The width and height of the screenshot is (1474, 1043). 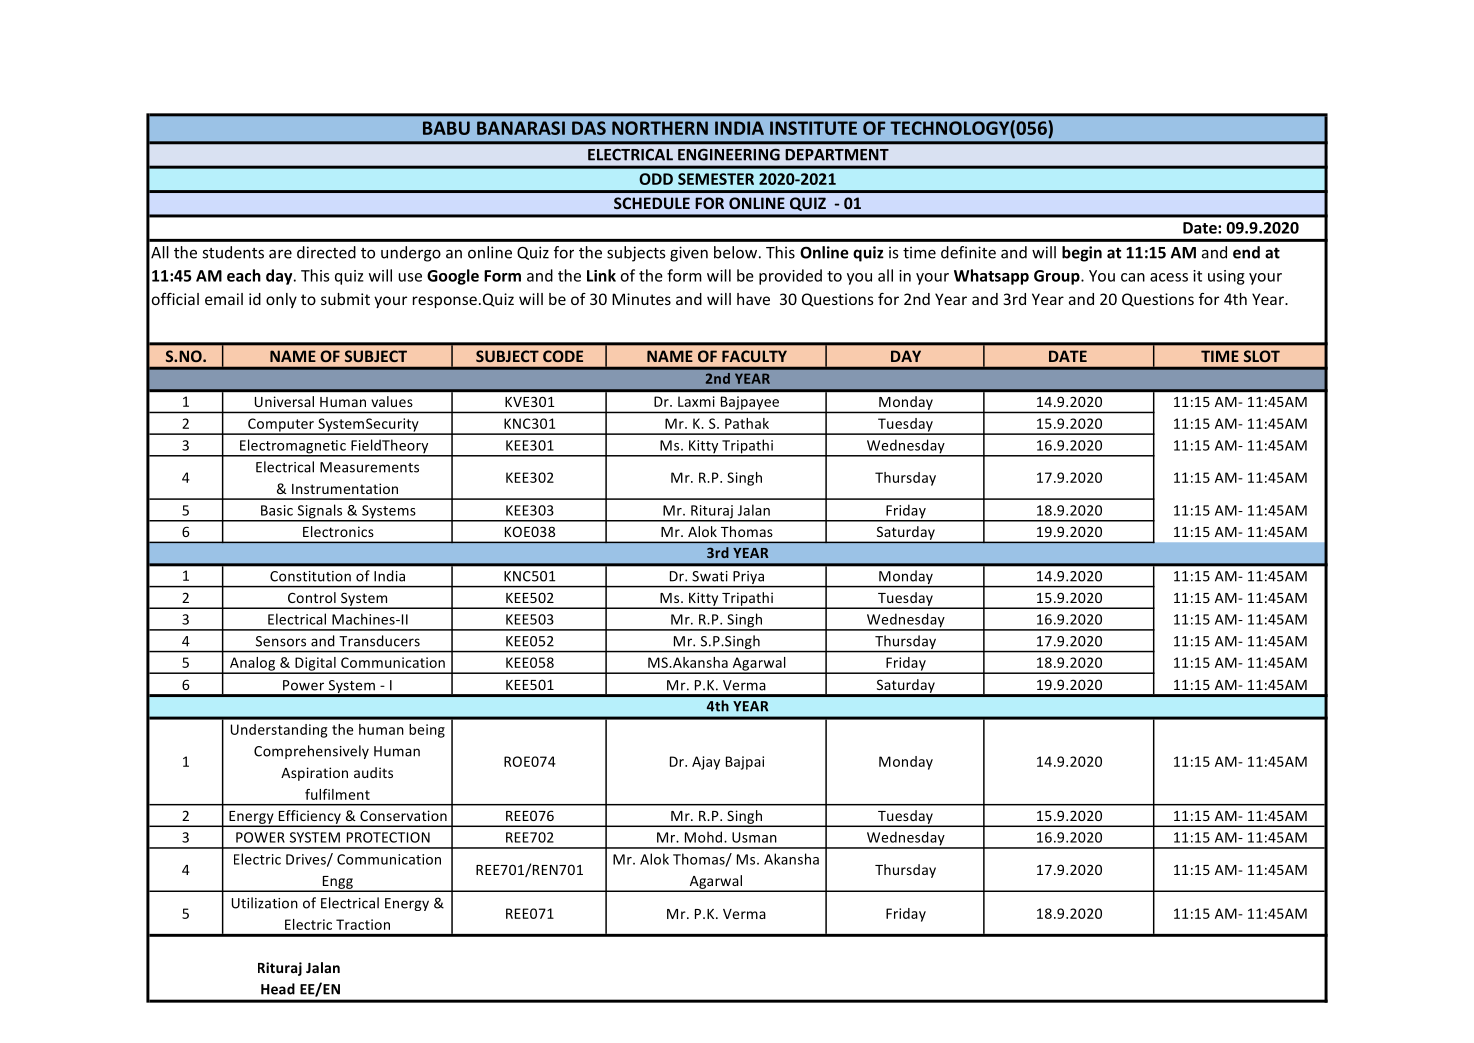 I want to click on Constitution, so click(x=310, y=576).
